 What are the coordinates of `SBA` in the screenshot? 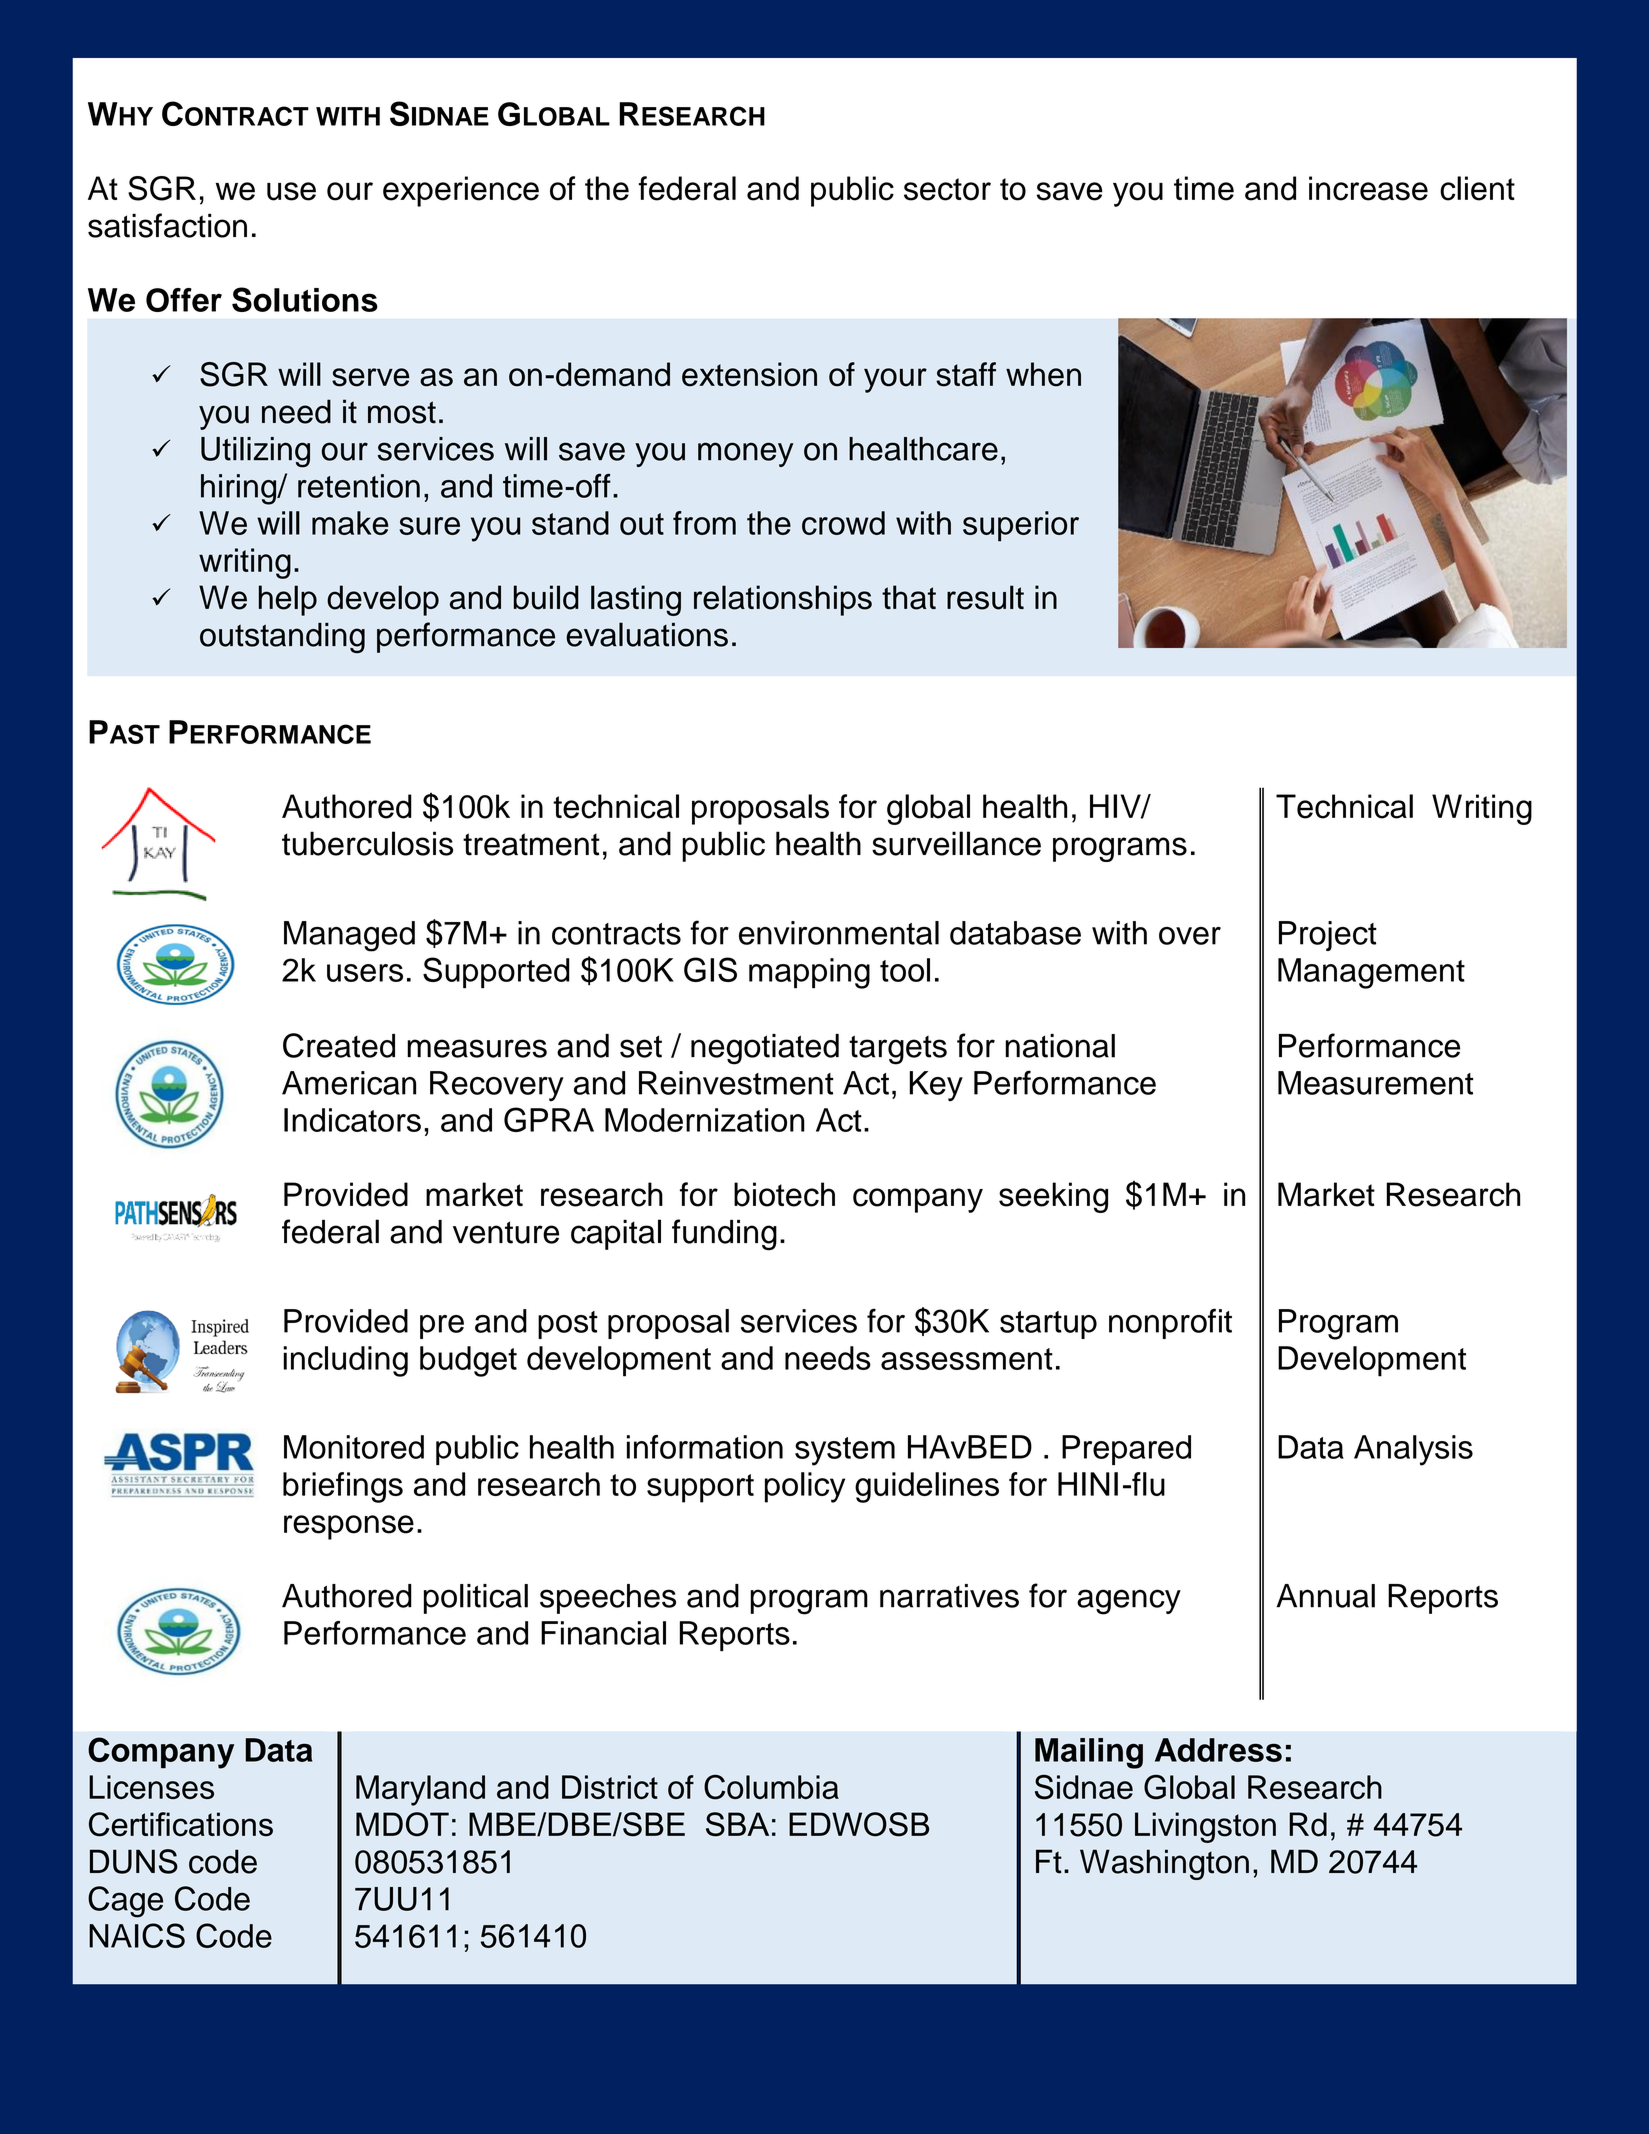 It's located at (737, 1824).
